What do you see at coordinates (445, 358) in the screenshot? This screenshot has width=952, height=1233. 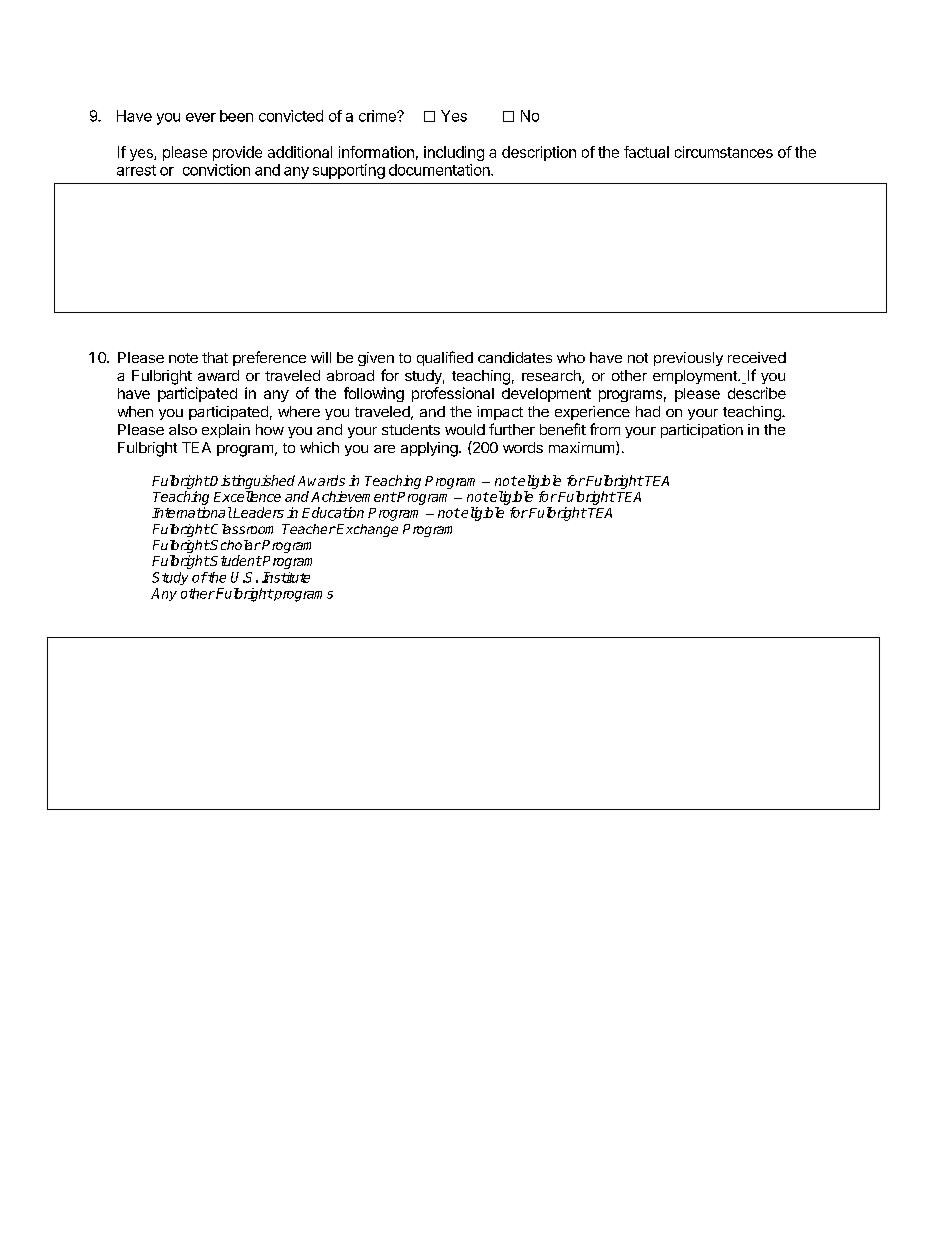 I see `qualified` at bounding box center [445, 358].
